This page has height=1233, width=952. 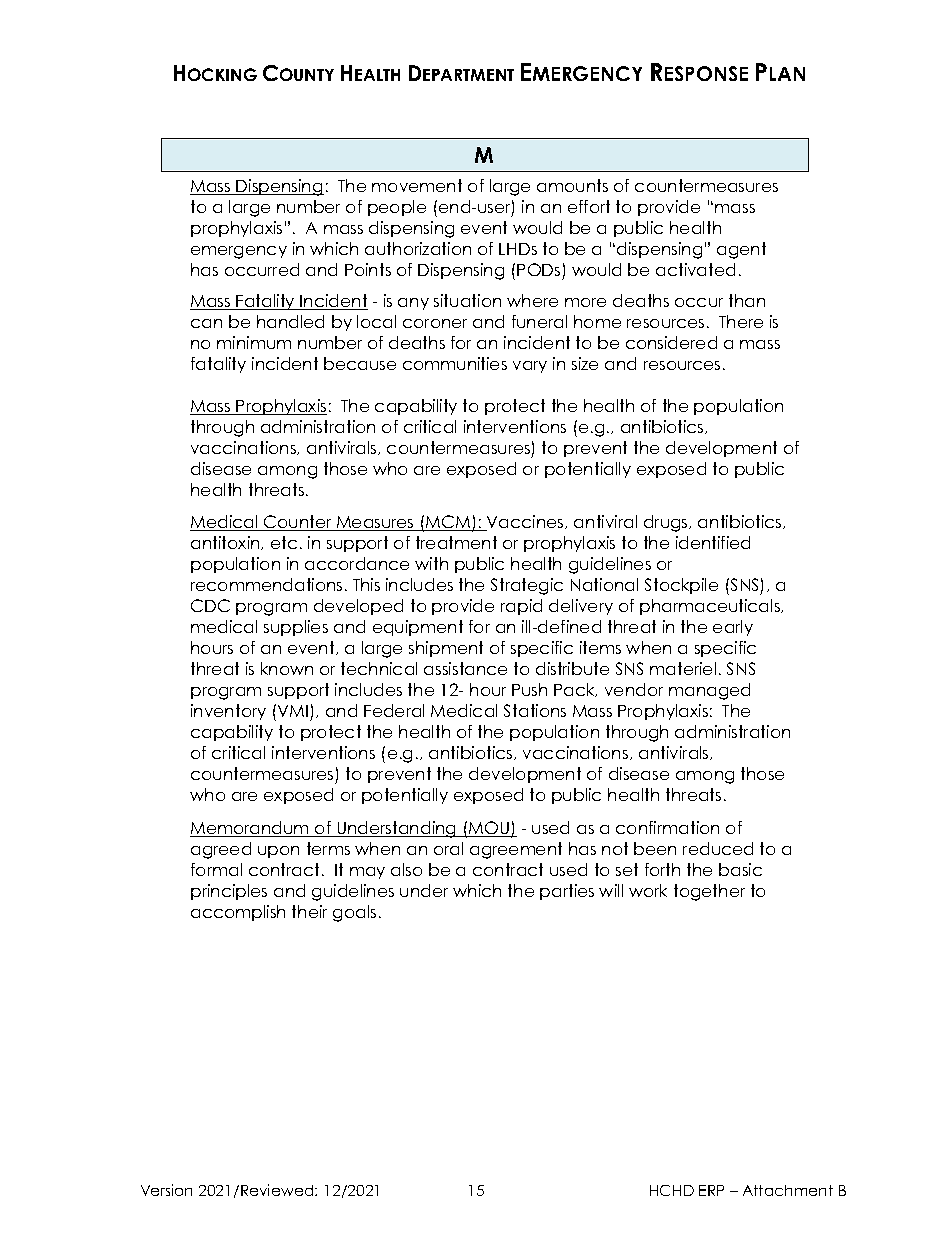 What do you see at coordinates (741, 250) in the page?
I see `agent` at bounding box center [741, 250].
